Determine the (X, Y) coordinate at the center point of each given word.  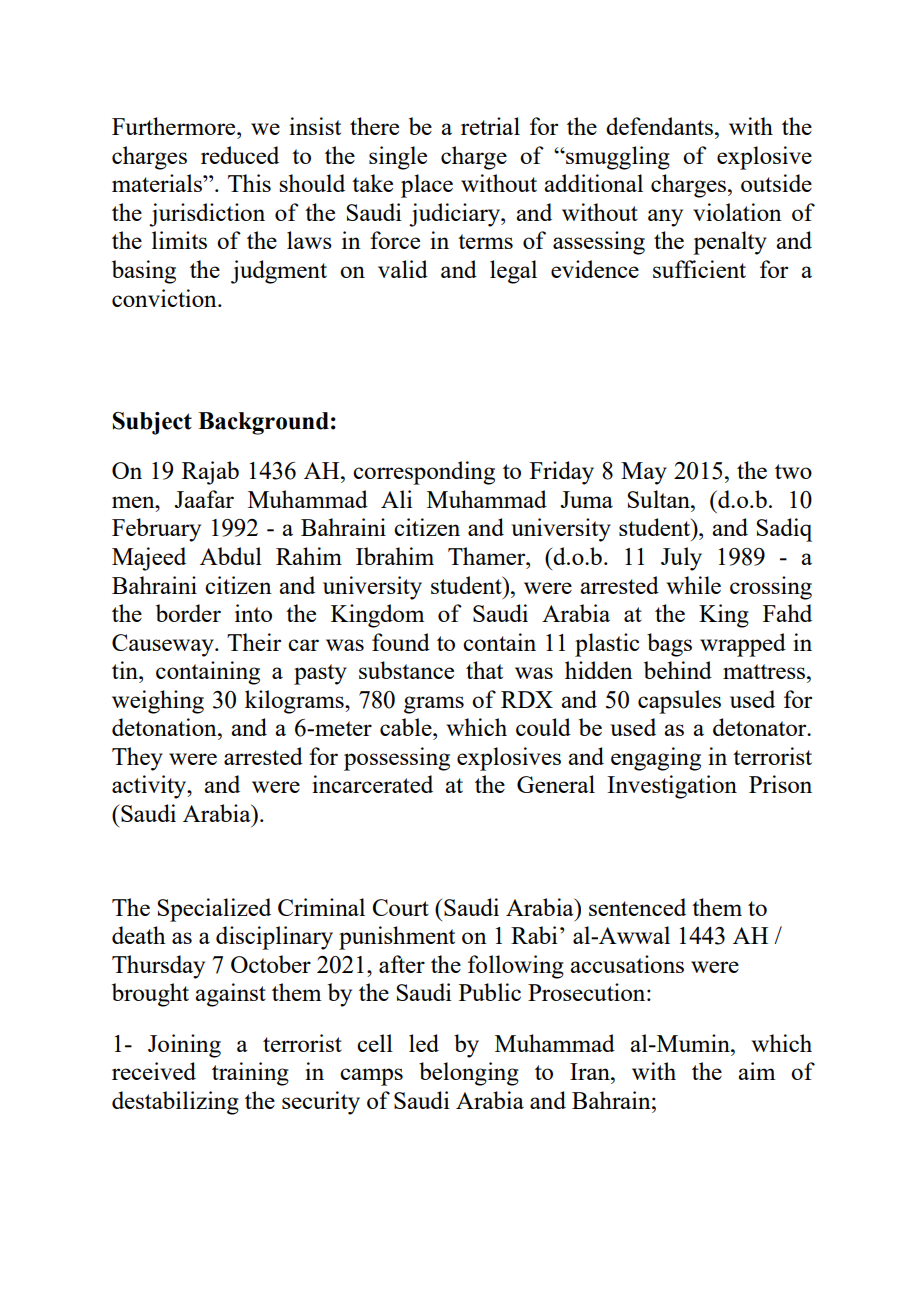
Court (401, 907)
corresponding (424, 473)
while (694, 585)
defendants (659, 126)
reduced (240, 155)
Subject (152, 423)
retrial (490, 126)
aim (756, 1071)
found (401, 642)
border (188, 613)
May (644, 473)
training (250, 1074)
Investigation (672, 787)
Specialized (214, 910)
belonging (469, 1074)
